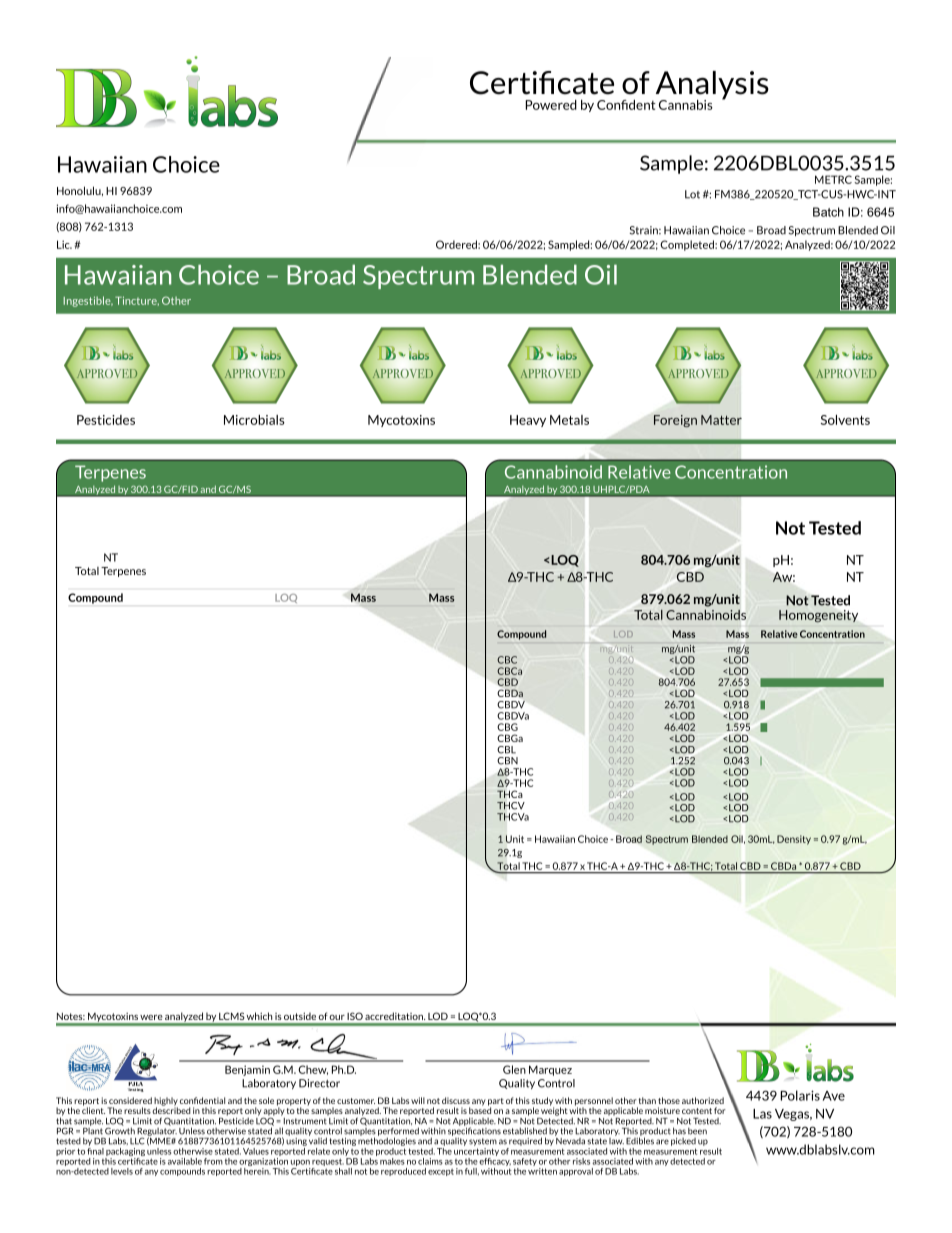 The width and height of the screenshot is (952, 1233). Describe the element at coordinates (721, 420) in the screenshot. I see `Matter` at that location.
